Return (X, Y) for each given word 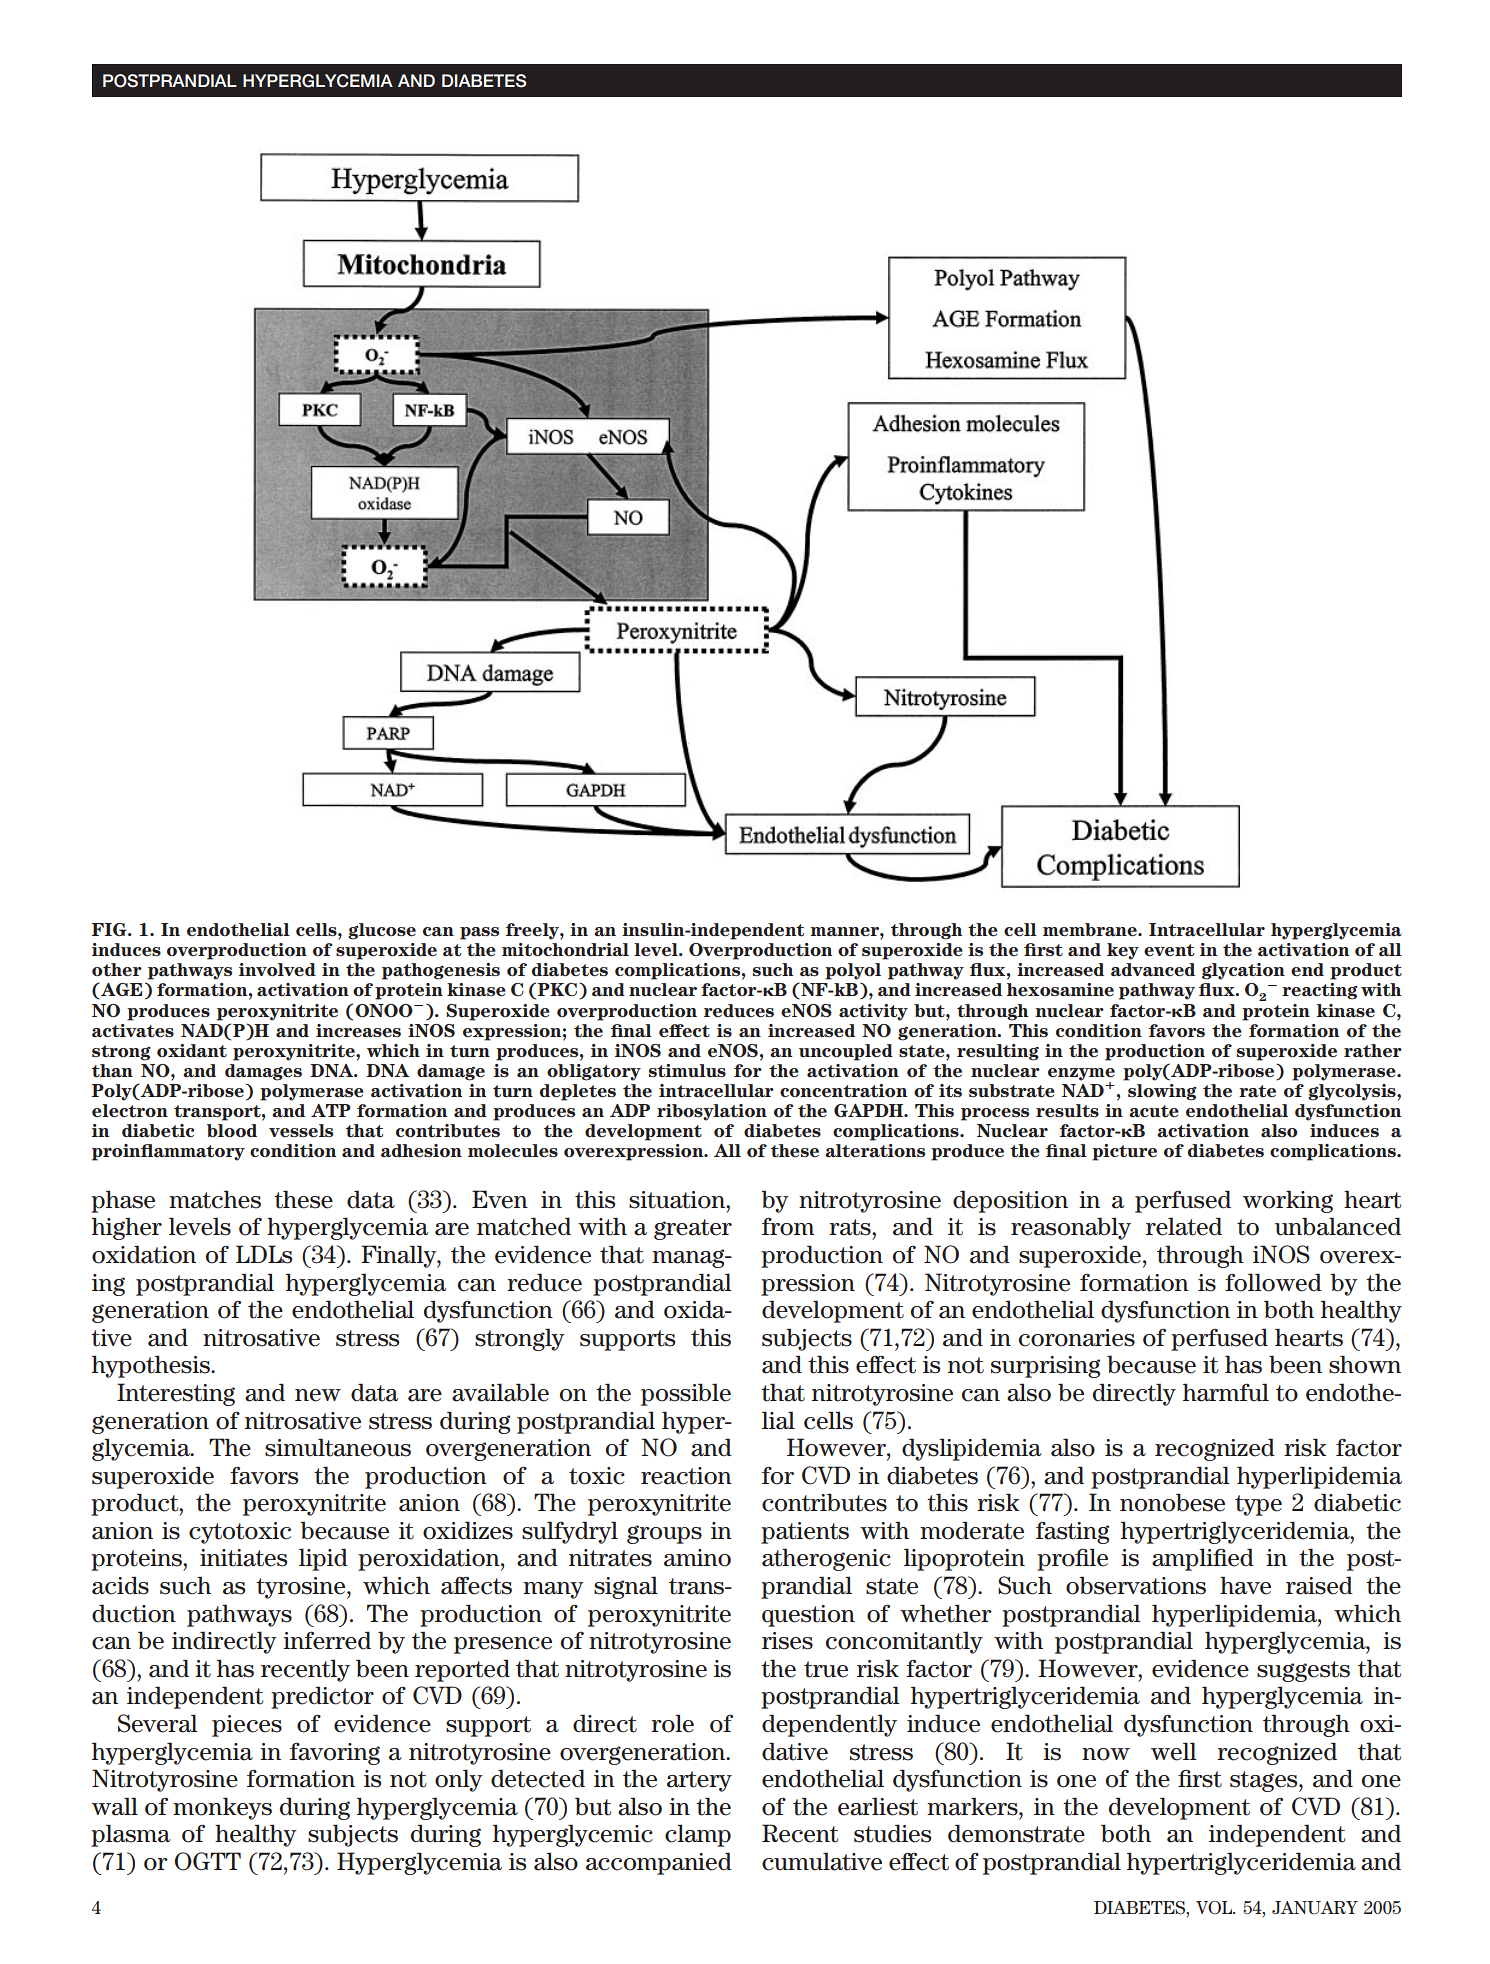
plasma (131, 1835)
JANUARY (1315, 1908)
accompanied (659, 1863)
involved (277, 970)
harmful (1226, 1392)
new (318, 1395)
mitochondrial (565, 950)
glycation (1243, 971)
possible (686, 1394)
